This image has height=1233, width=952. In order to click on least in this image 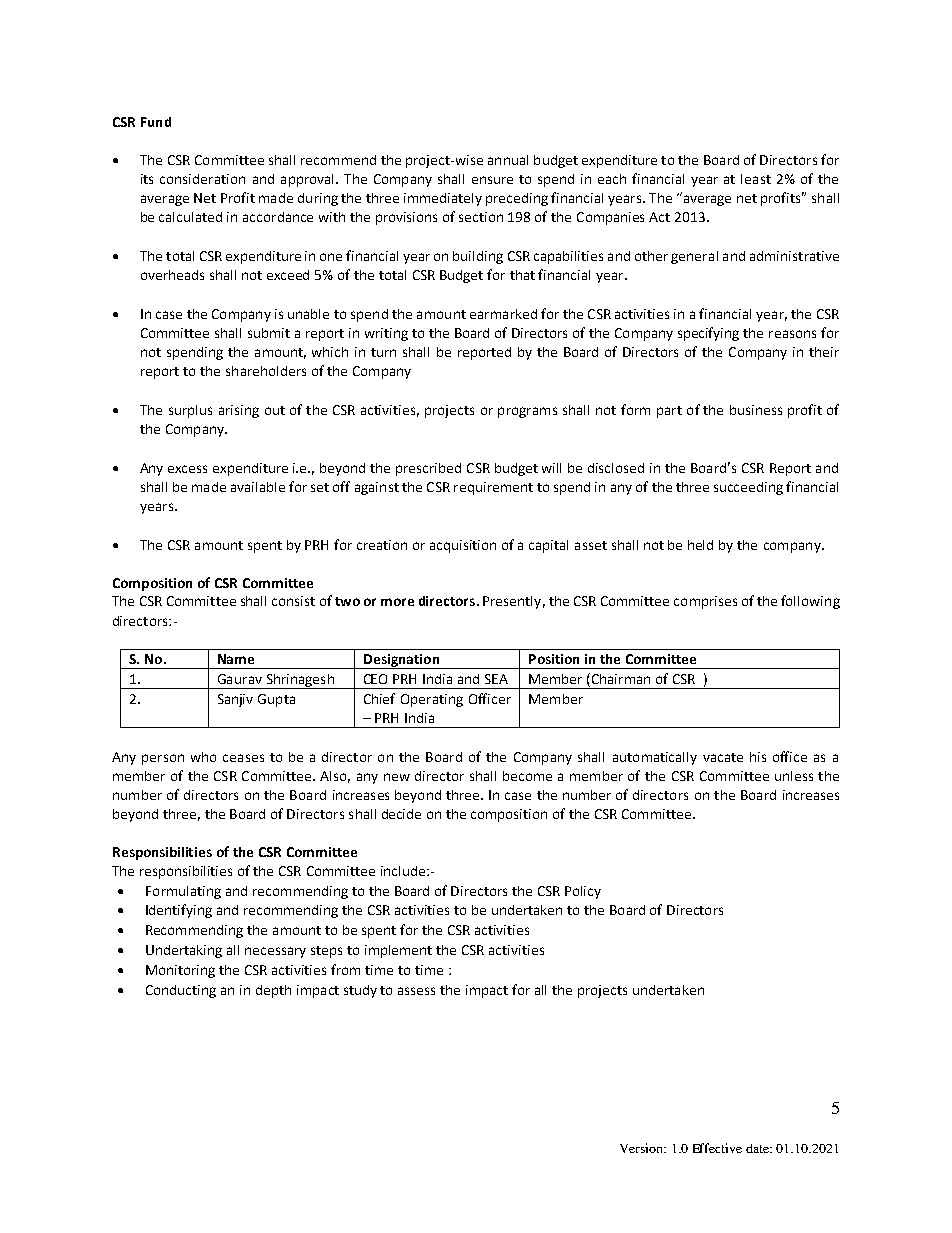, I will do `click(756, 179)`.
